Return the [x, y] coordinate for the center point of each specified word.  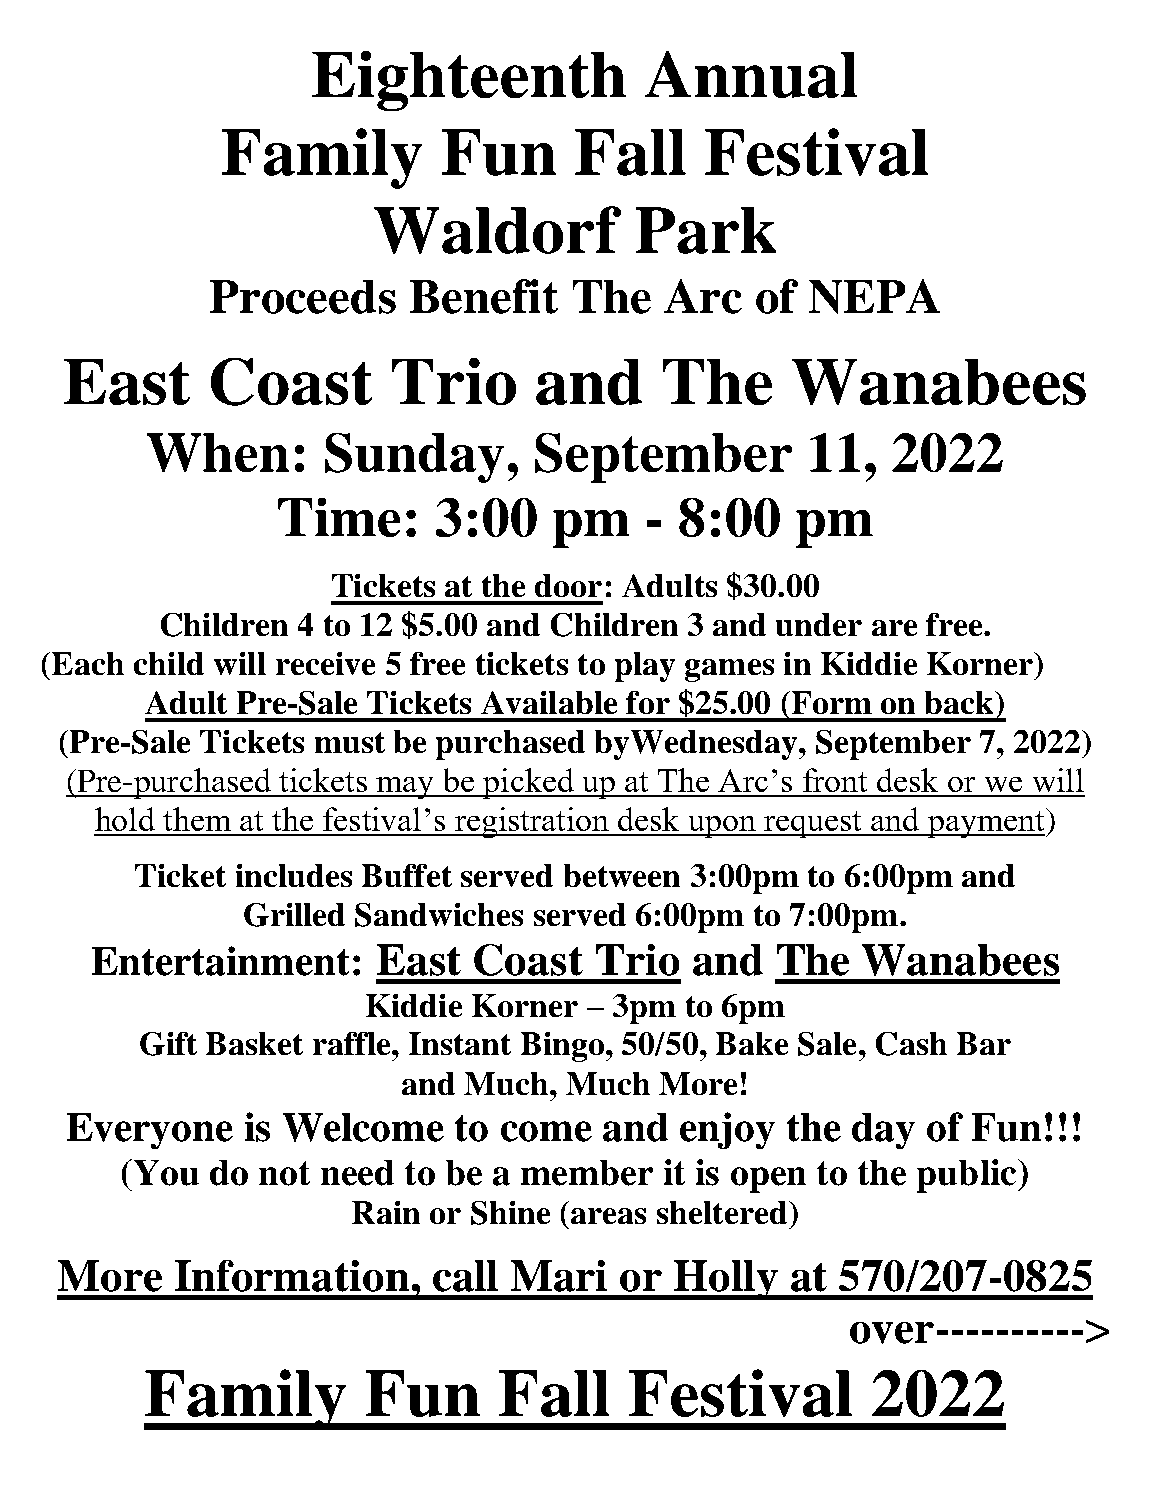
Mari [559, 1276]
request [813, 824]
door [568, 585]
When [218, 452]
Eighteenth [469, 81]
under [819, 624]
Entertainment [220, 961]
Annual [751, 74]
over [892, 1333]
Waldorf [497, 230]
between [622, 875]
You [165, 1172]
